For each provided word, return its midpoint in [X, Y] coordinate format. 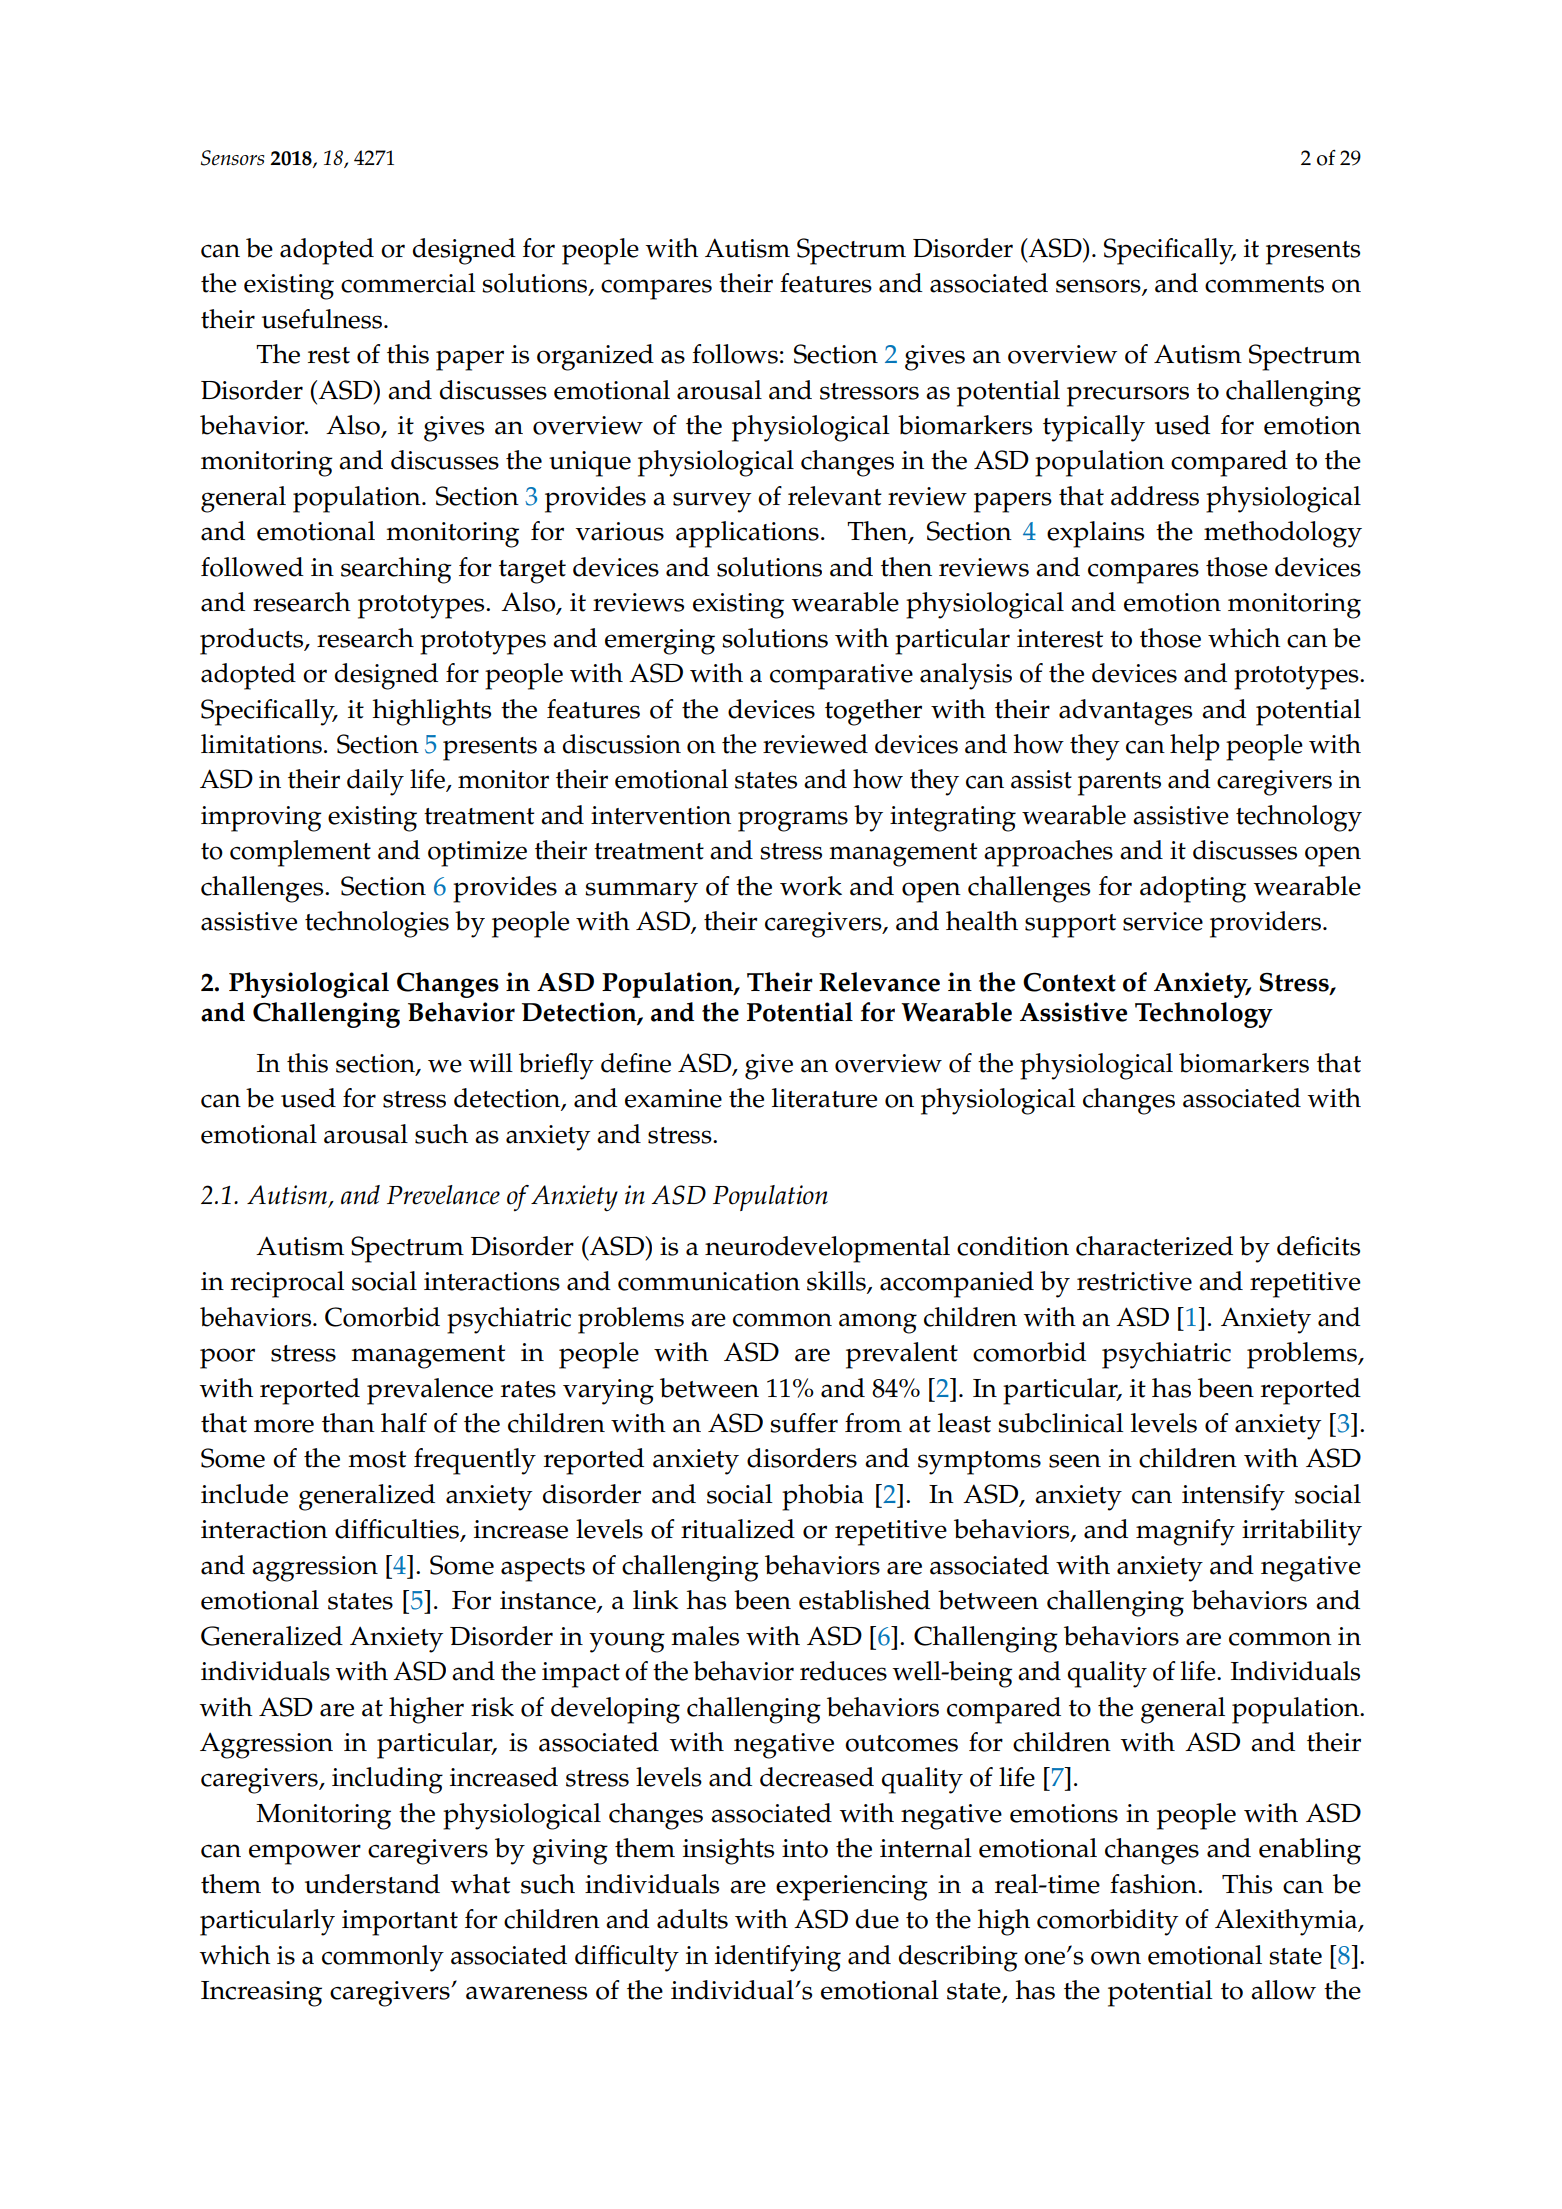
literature [824, 1098]
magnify [1185, 1532]
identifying [778, 1958]
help [1195, 747]
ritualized [738, 1529]
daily [375, 782]
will [490, 1062]
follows [735, 354]
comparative [841, 677]
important [400, 1923]
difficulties [398, 1530]
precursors [1128, 396]
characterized [1154, 1246]
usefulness [323, 319]
